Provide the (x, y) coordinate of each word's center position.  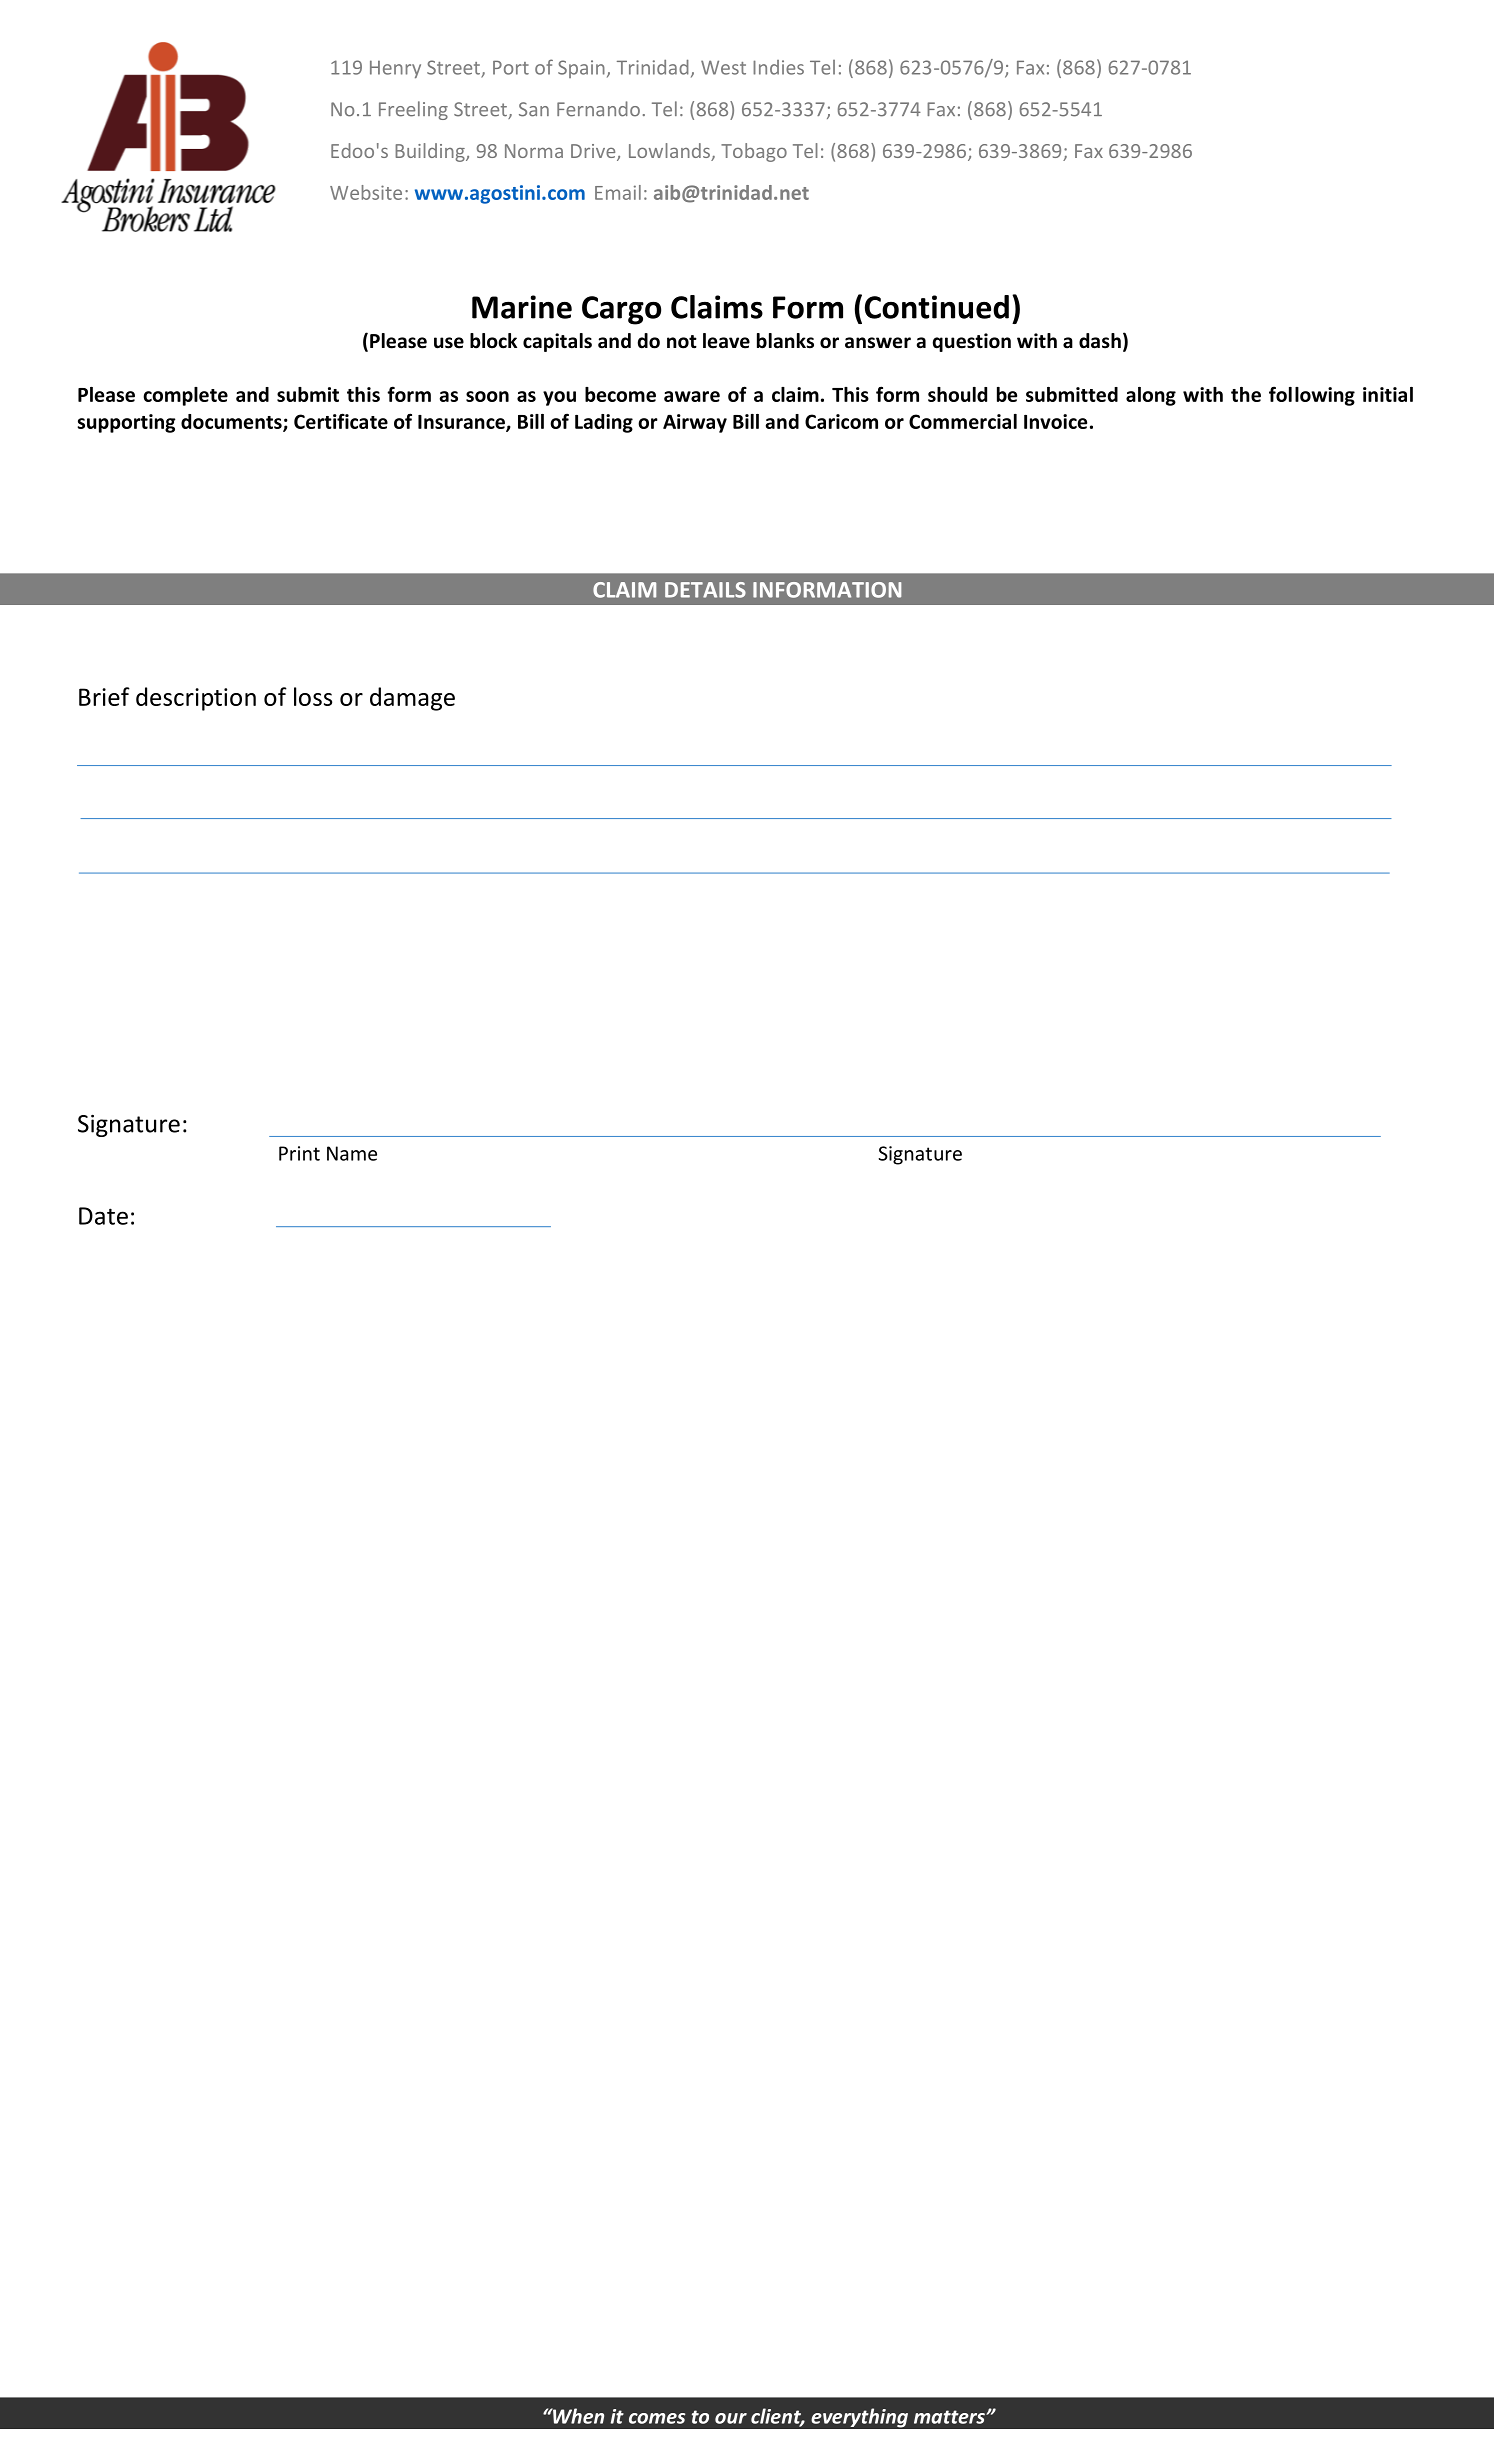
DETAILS (705, 590)
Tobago (754, 152)
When (577, 2416)
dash (1100, 341)
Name (352, 1153)
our (731, 2418)
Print (299, 1153)
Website (366, 192)
